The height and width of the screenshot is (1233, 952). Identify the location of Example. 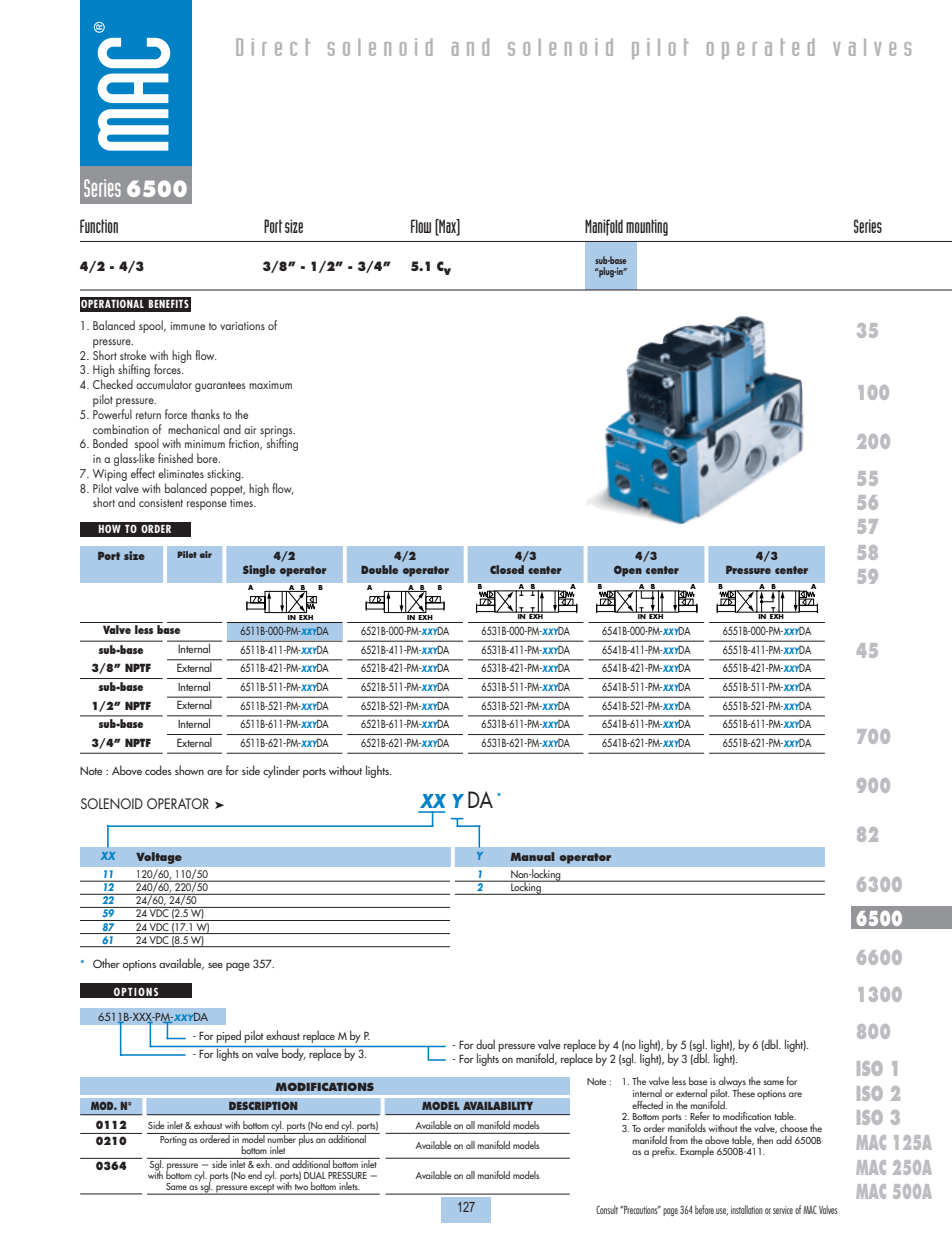
(697, 1152).
